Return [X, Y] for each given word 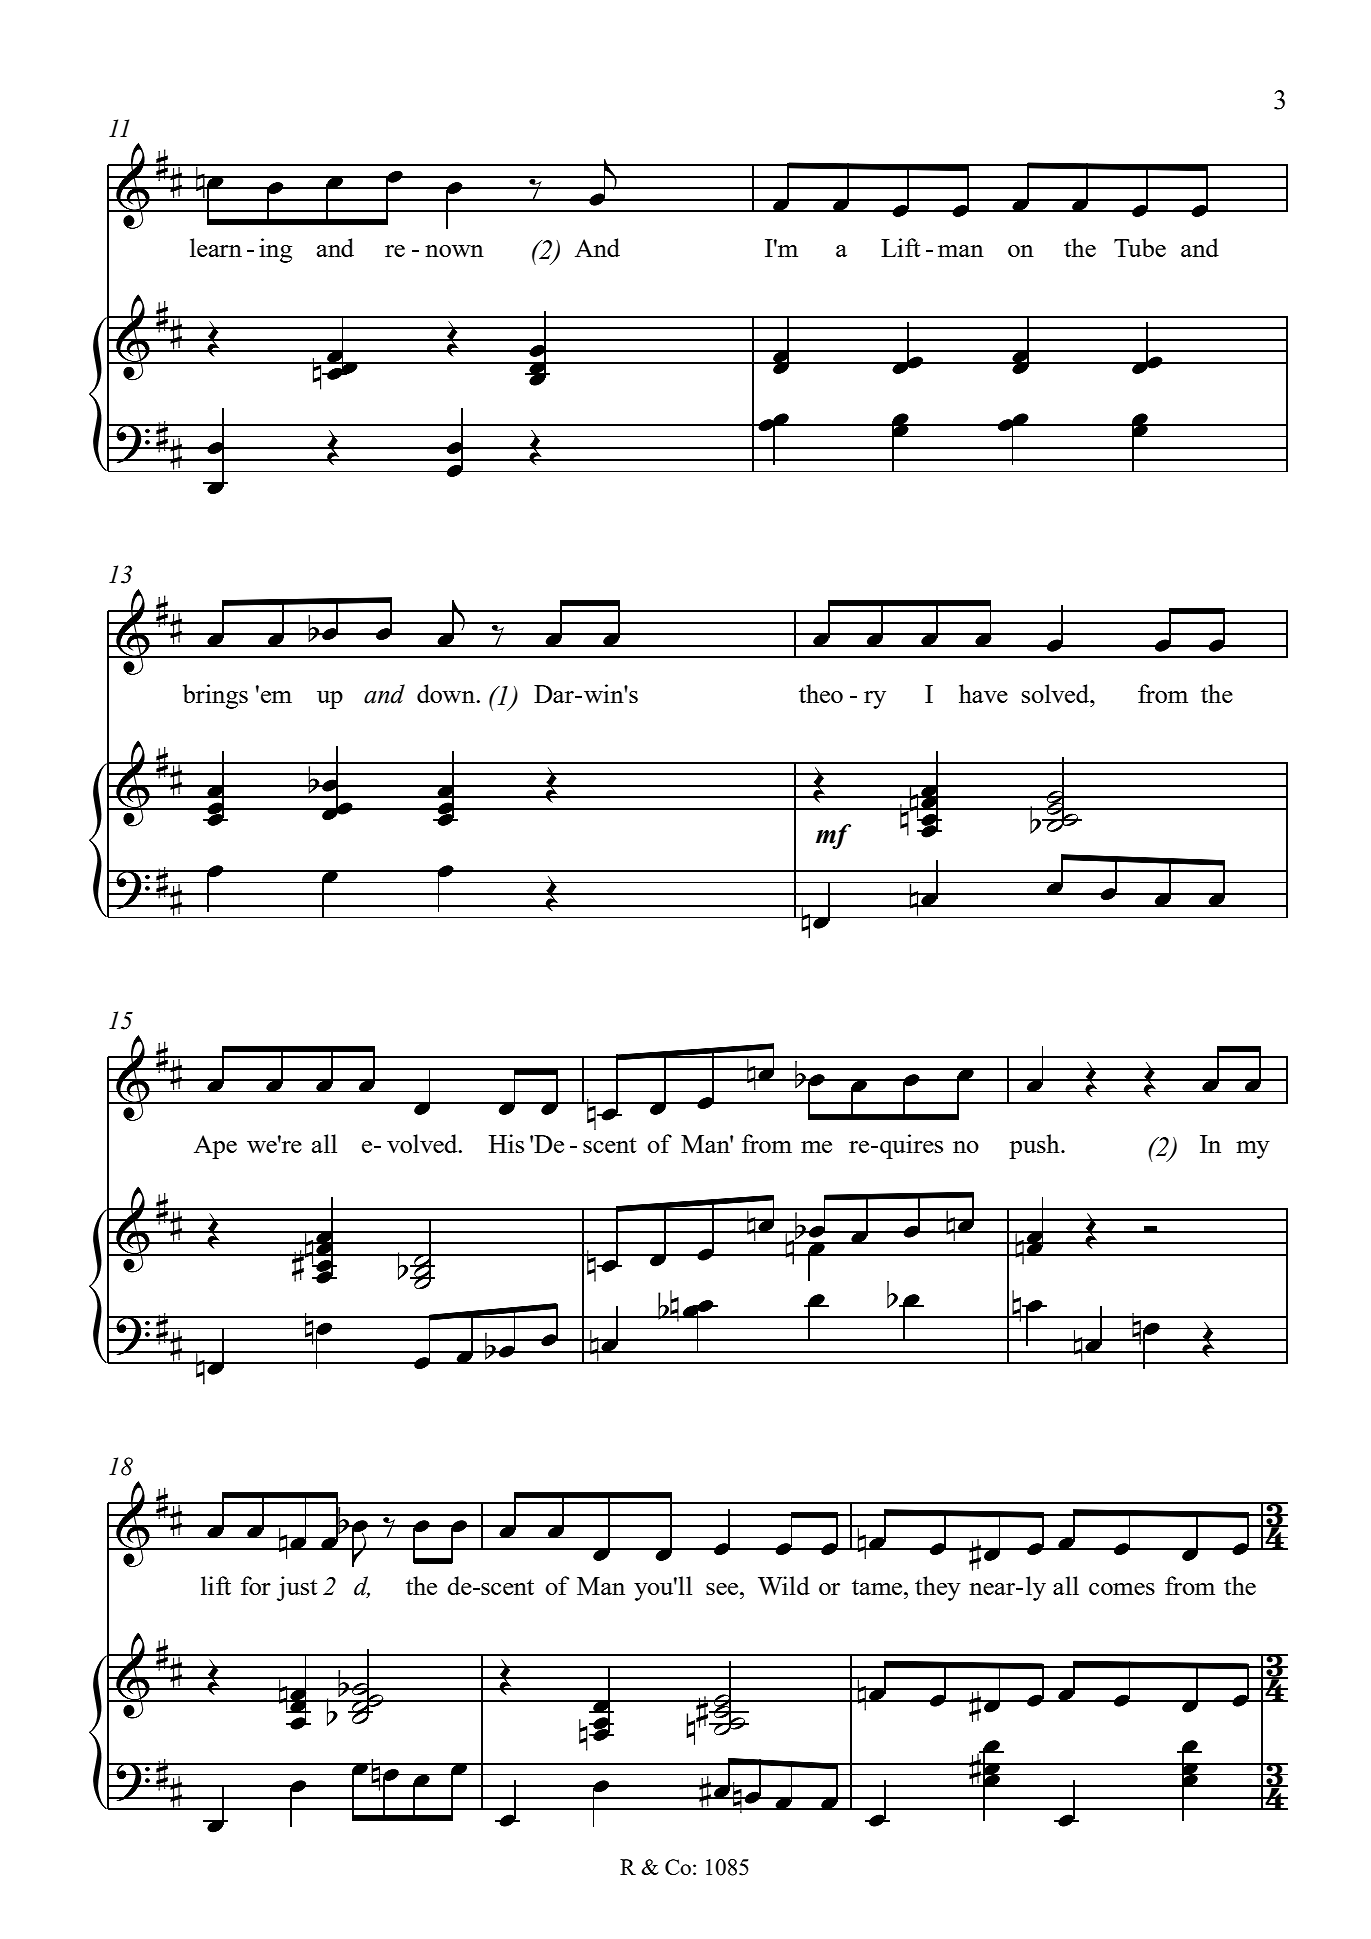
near [993, 1589]
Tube [1140, 247]
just [297, 1588]
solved [1056, 693]
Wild [784, 1585]
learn [216, 247]
